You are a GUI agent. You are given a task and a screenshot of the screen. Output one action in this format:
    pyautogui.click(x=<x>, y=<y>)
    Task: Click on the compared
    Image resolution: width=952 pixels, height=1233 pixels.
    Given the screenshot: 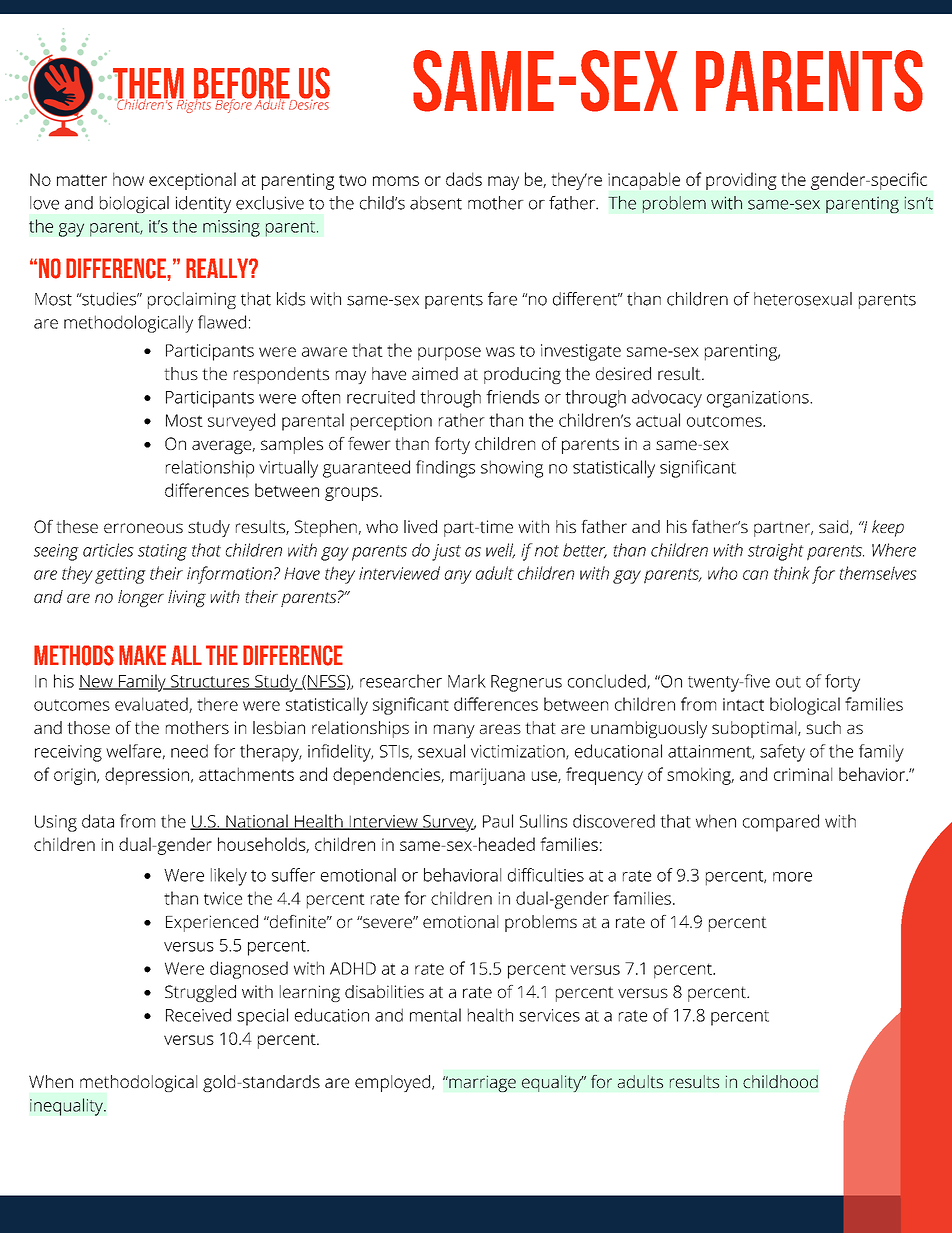 What is the action you would take?
    pyautogui.click(x=781, y=823)
